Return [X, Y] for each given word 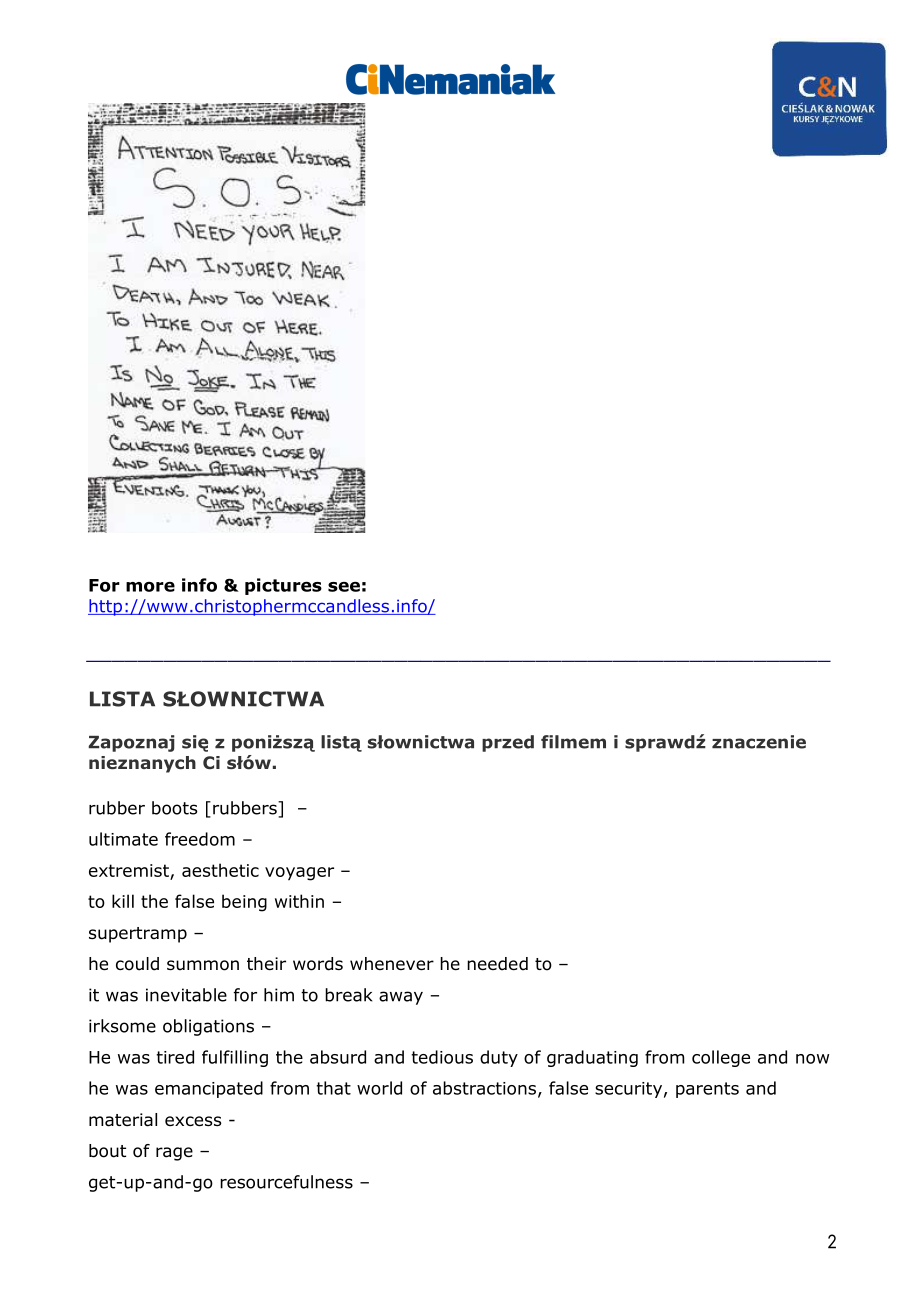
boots [175, 808]
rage [174, 1154]
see [344, 587]
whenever [392, 964]
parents [707, 1090]
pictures [283, 586]
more [150, 587]
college [721, 1058]
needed [497, 964]
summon [203, 965]
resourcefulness [286, 1182]
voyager [299, 874]
